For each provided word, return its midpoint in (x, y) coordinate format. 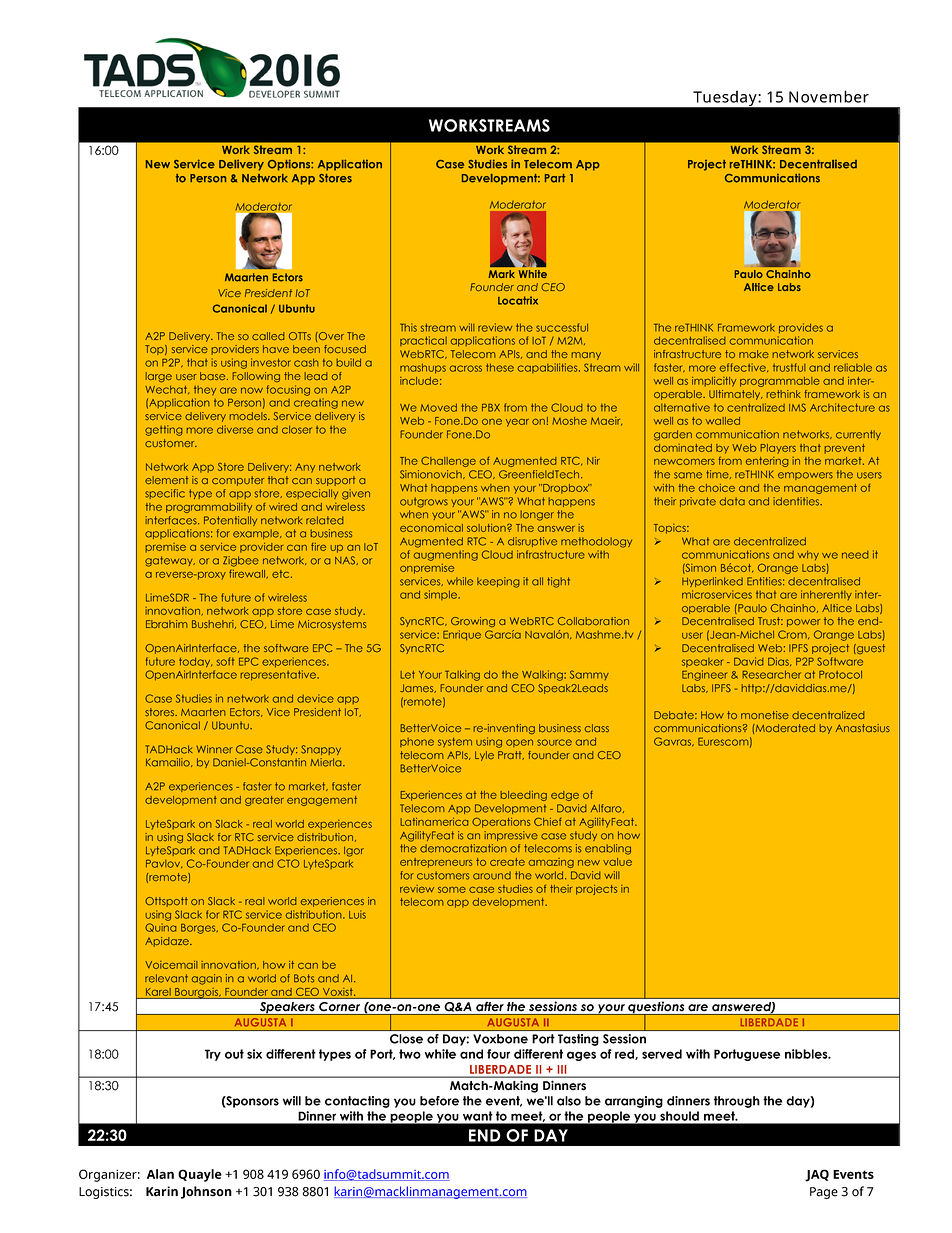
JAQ (817, 1175)
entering (767, 462)
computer (238, 481)
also (569, 1101)
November (829, 96)
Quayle (200, 1175)
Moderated (784, 728)
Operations (501, 822)
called (268, 336)
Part (555, 178)
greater (264, 801)
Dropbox (566, 489)
